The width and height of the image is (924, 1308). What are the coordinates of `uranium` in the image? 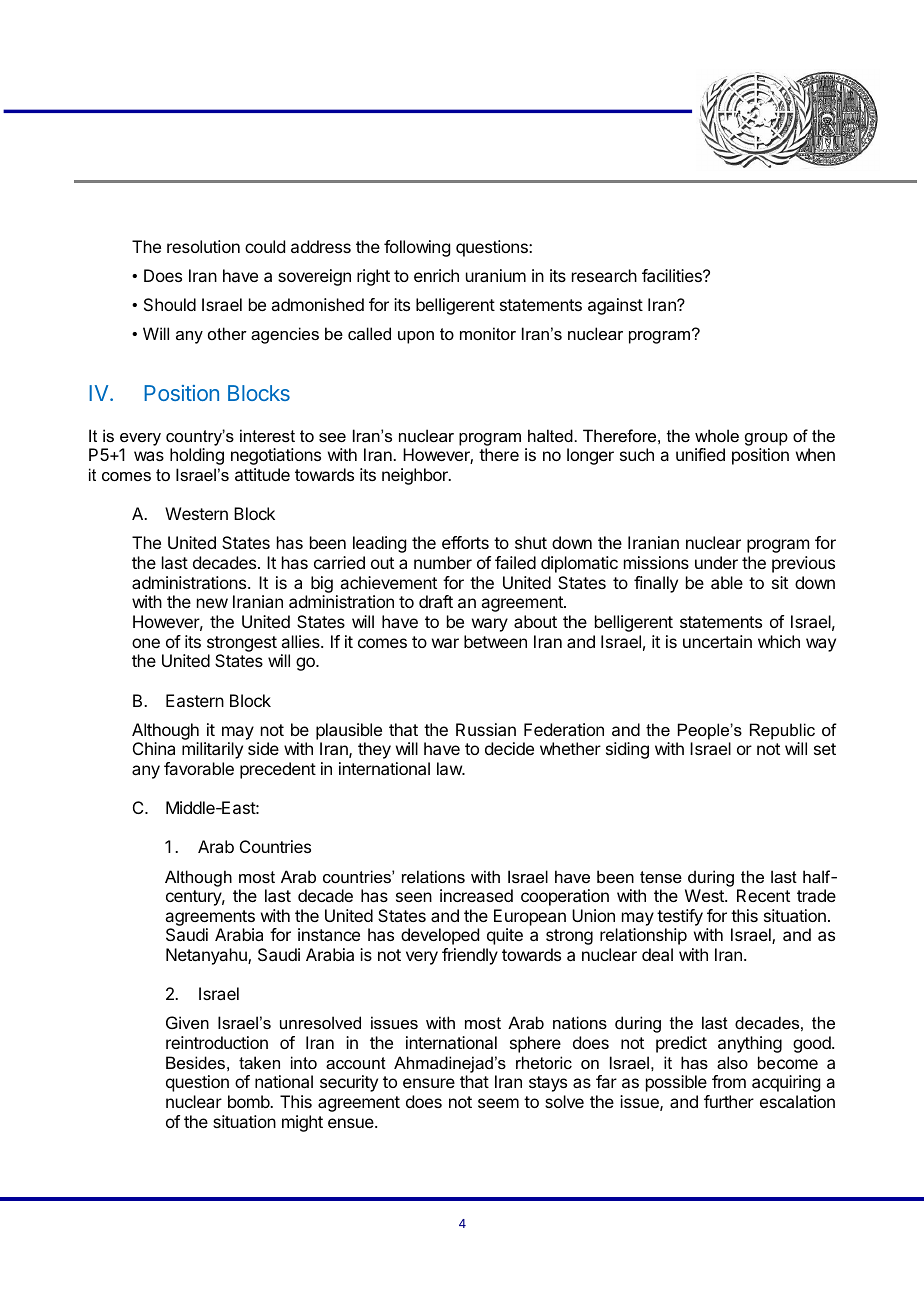 It's located at (496, 275).
